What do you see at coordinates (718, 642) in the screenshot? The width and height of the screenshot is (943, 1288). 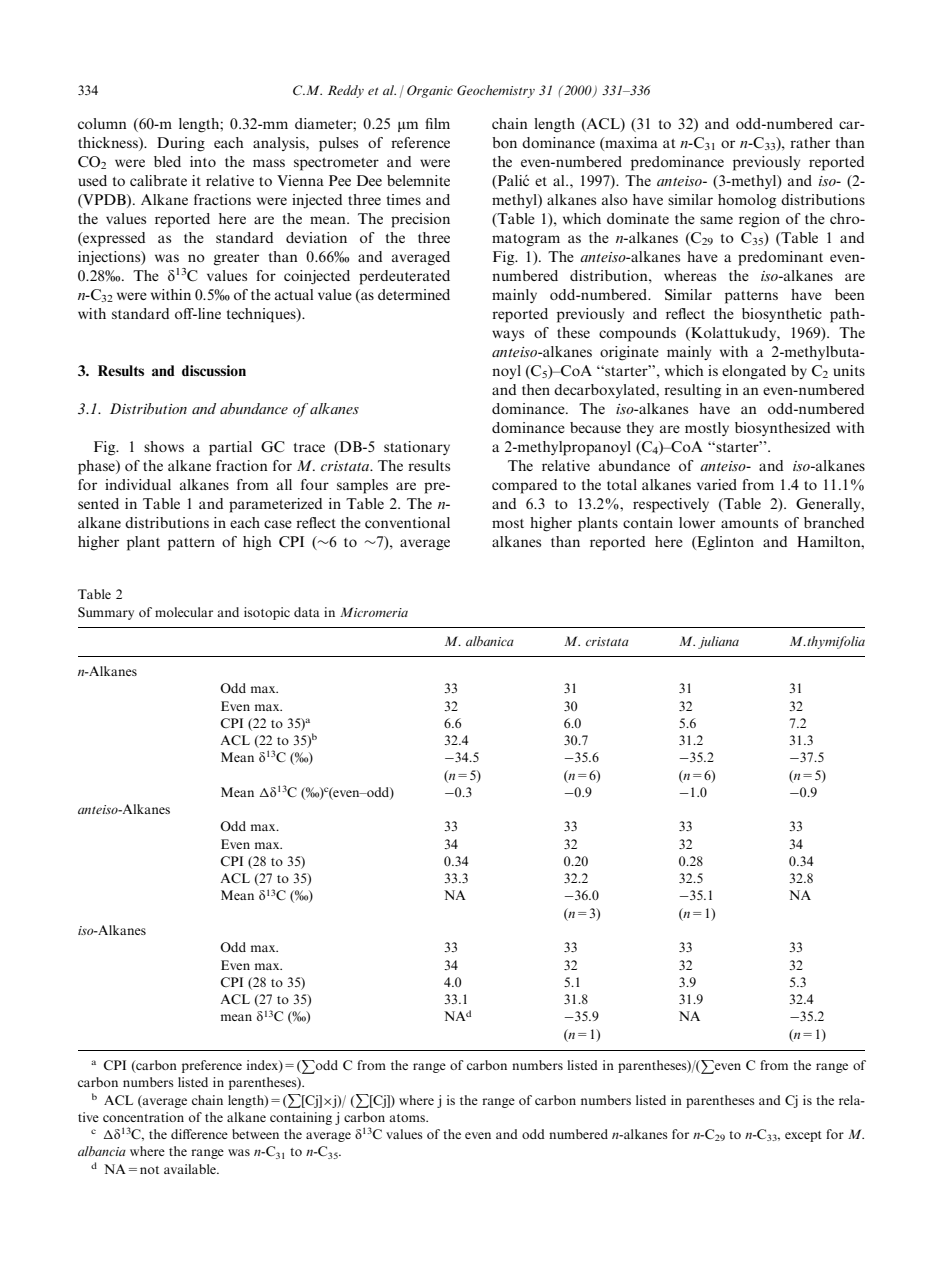 I see `juliana` at bounding box center [718, 642].
